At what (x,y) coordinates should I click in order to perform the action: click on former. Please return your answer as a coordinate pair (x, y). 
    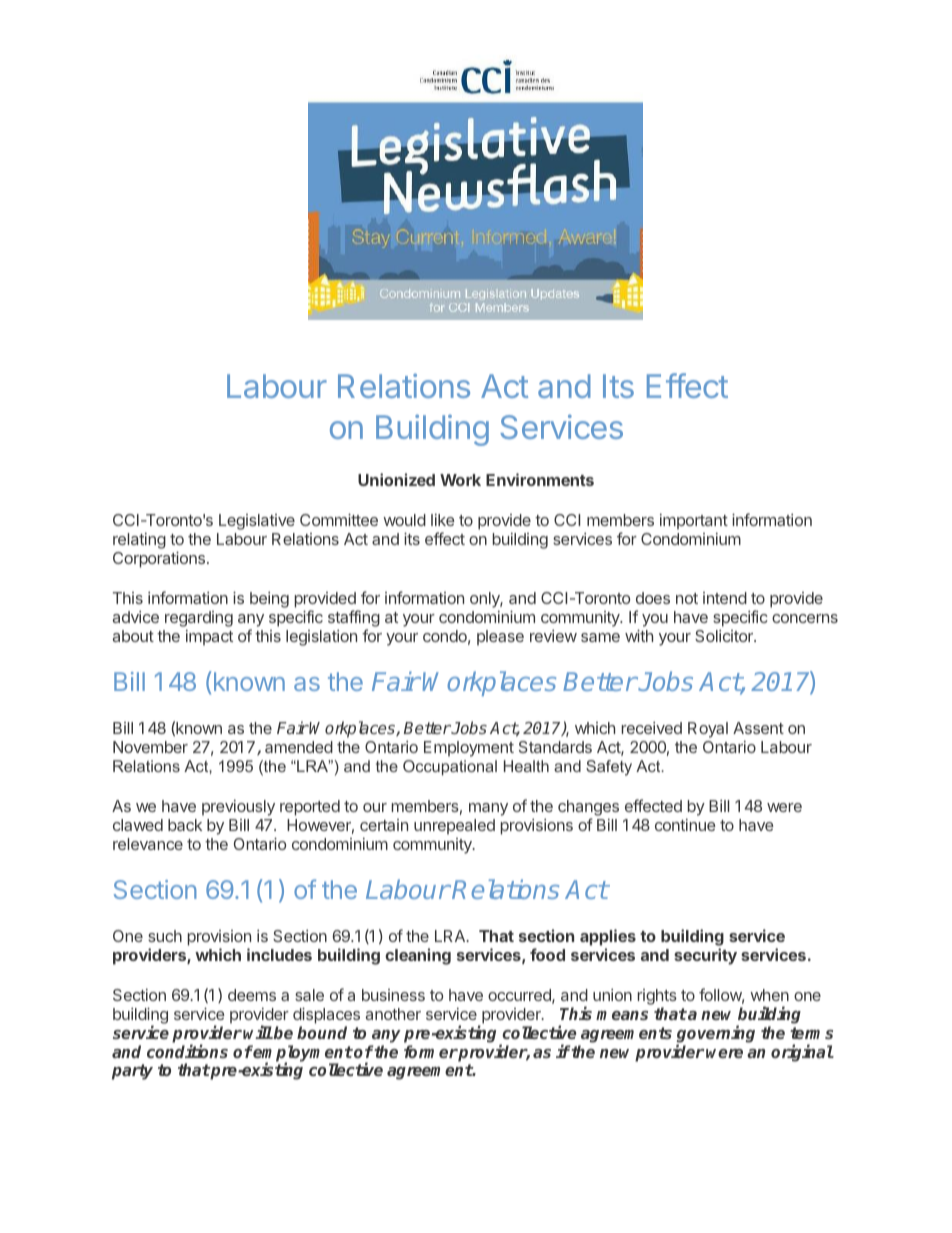
    Looking at the image, I should click on (431, 1051).
